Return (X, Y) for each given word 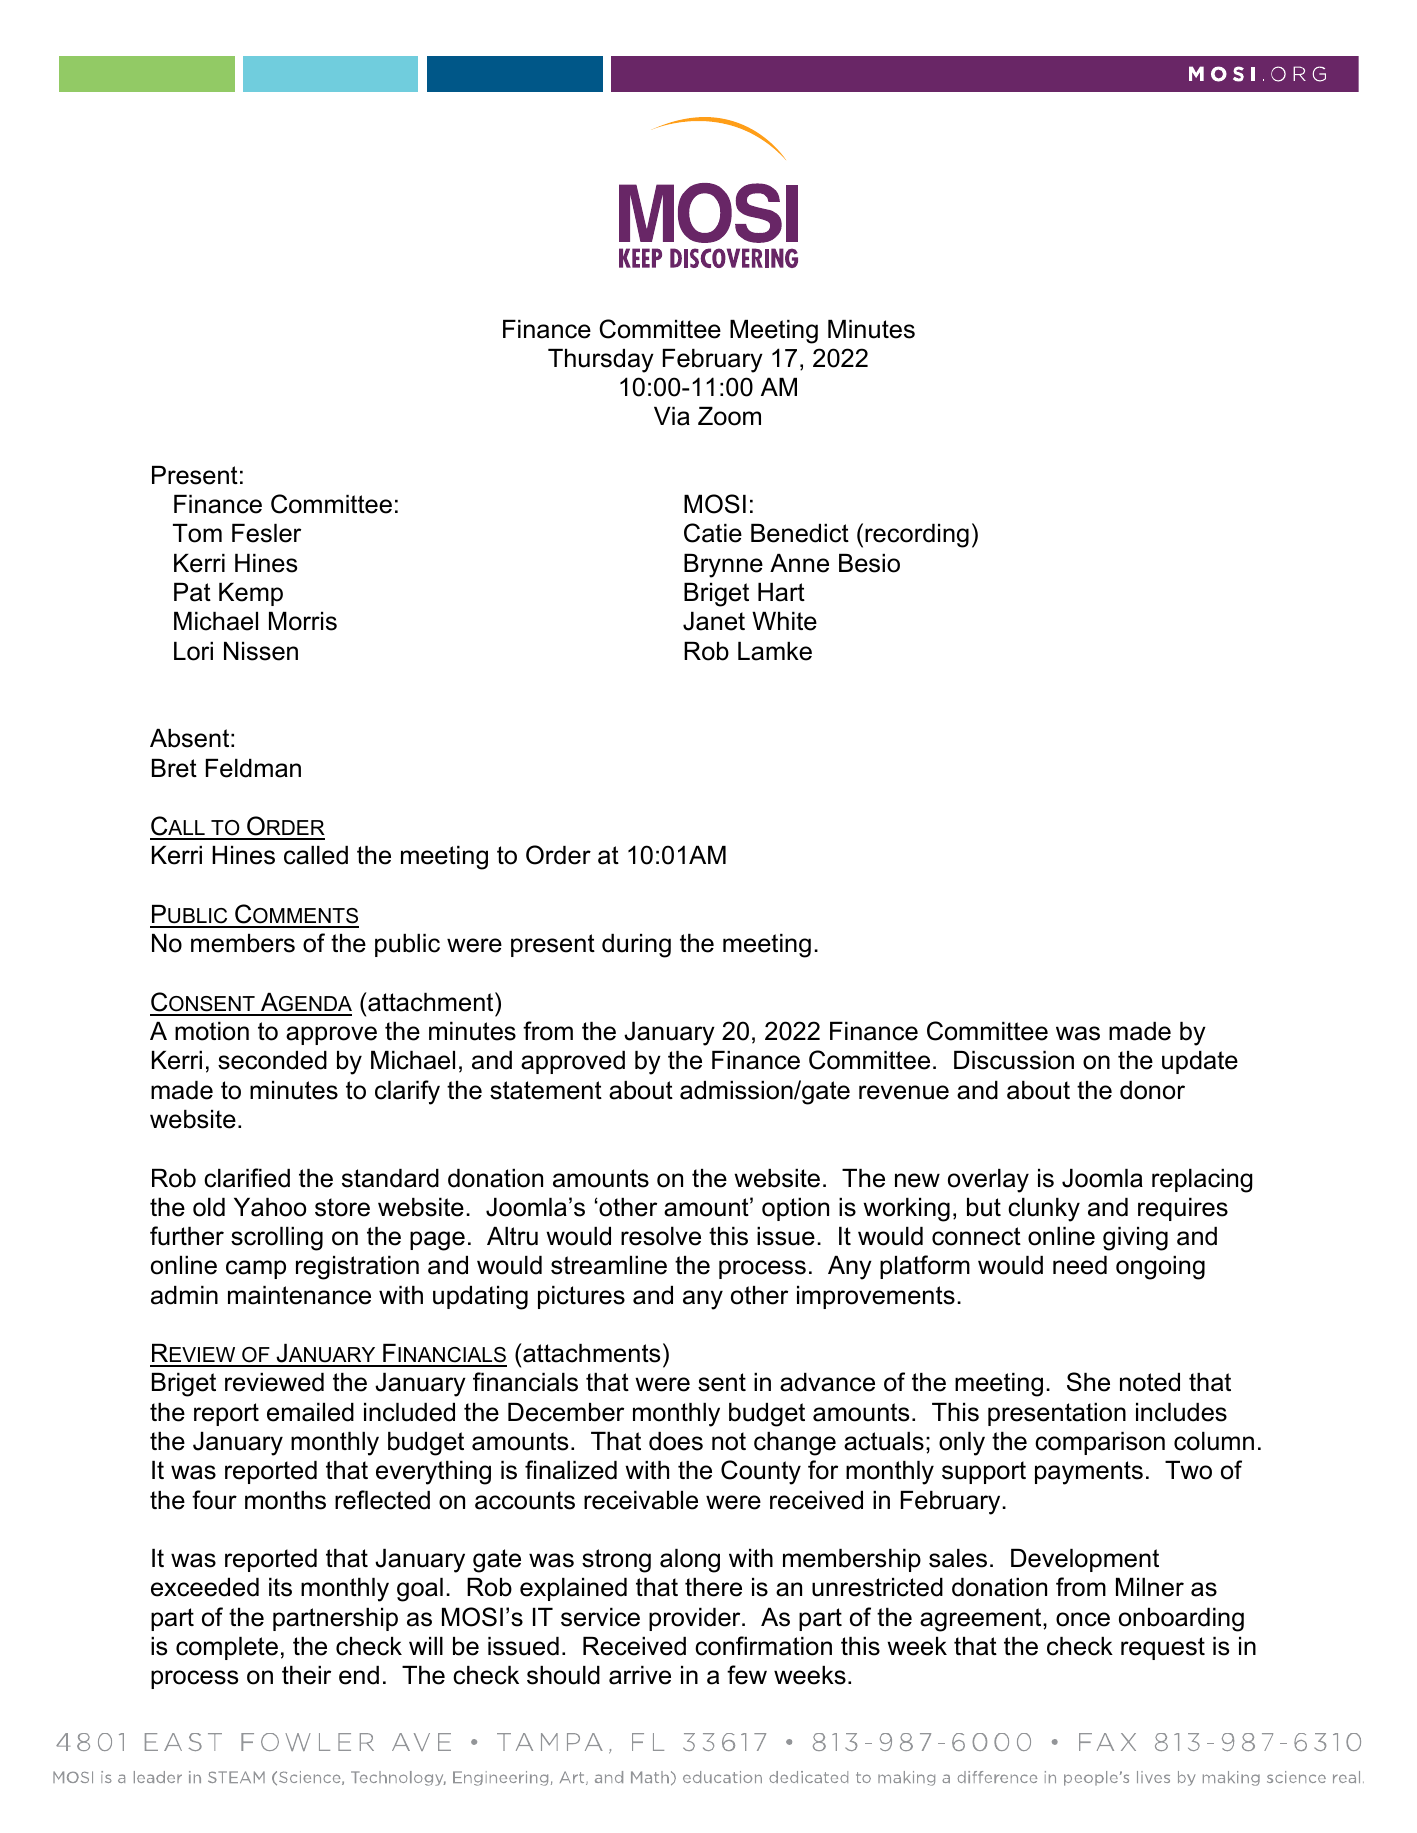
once (1083, 1619)
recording (917, 536)
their (306, 1675)
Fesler (266, 533)
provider (696, 1619)
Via (672, 416)
